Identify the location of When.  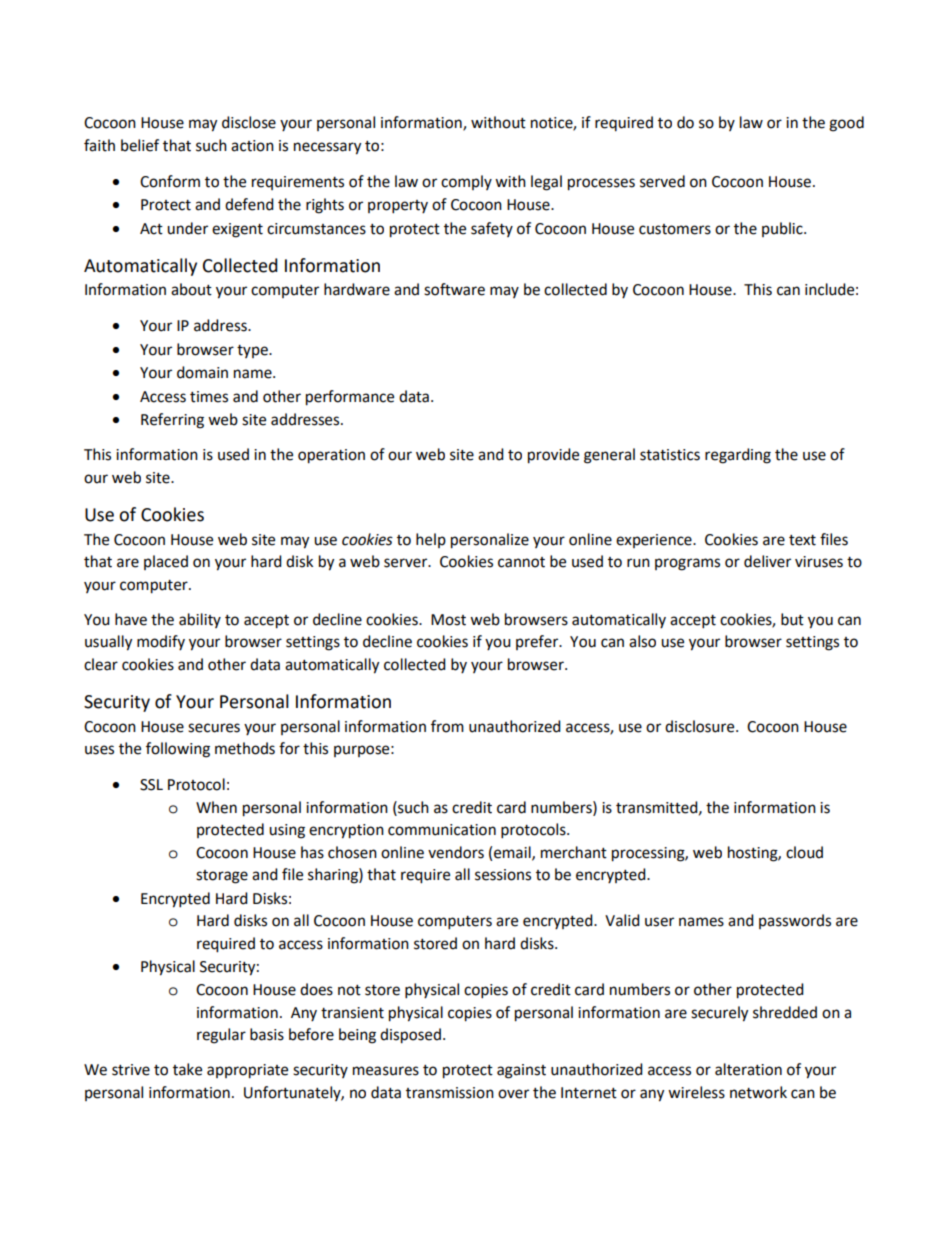
(216, 807).
